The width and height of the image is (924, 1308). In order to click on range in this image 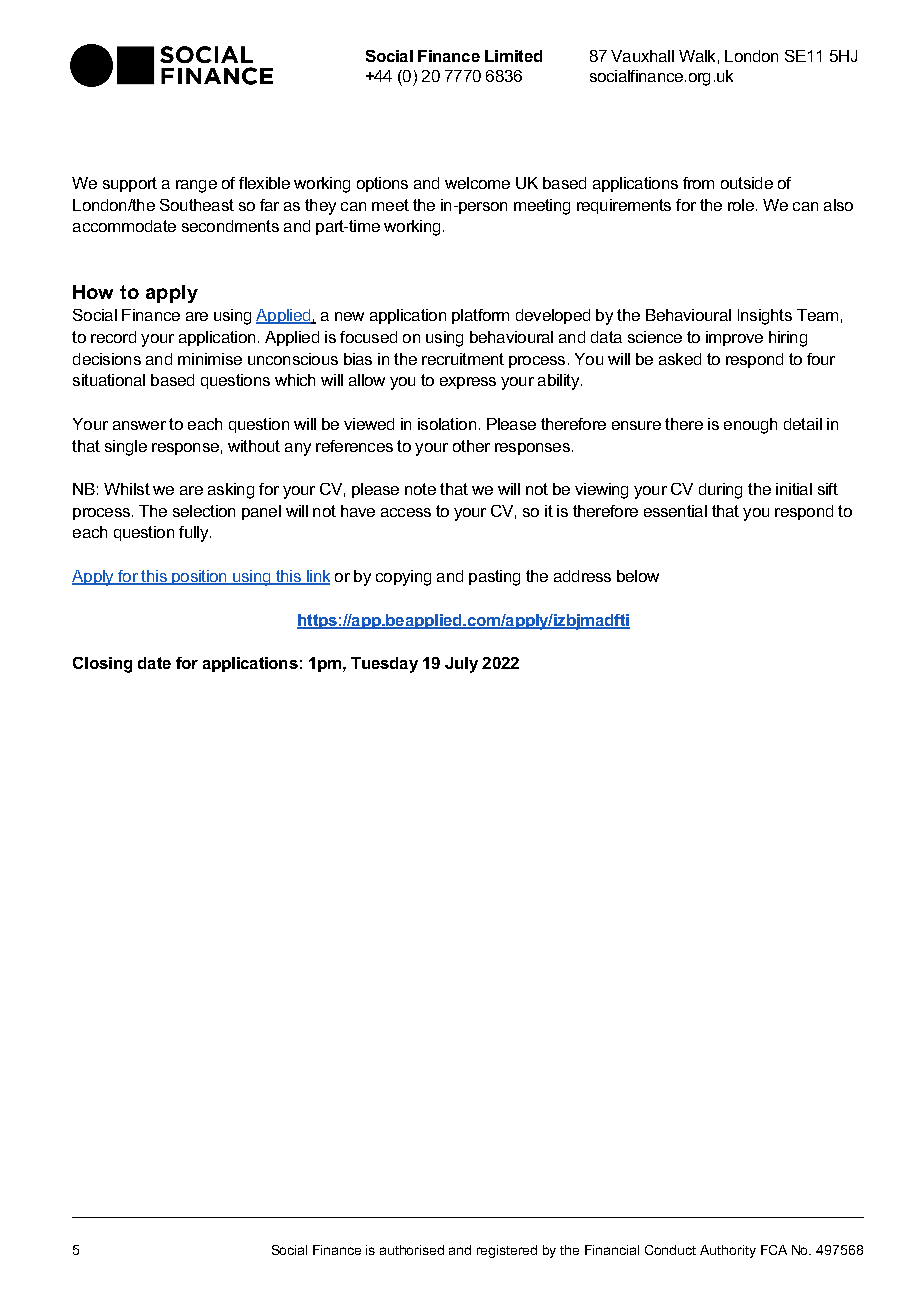, I will do `click(196, 186)`.
